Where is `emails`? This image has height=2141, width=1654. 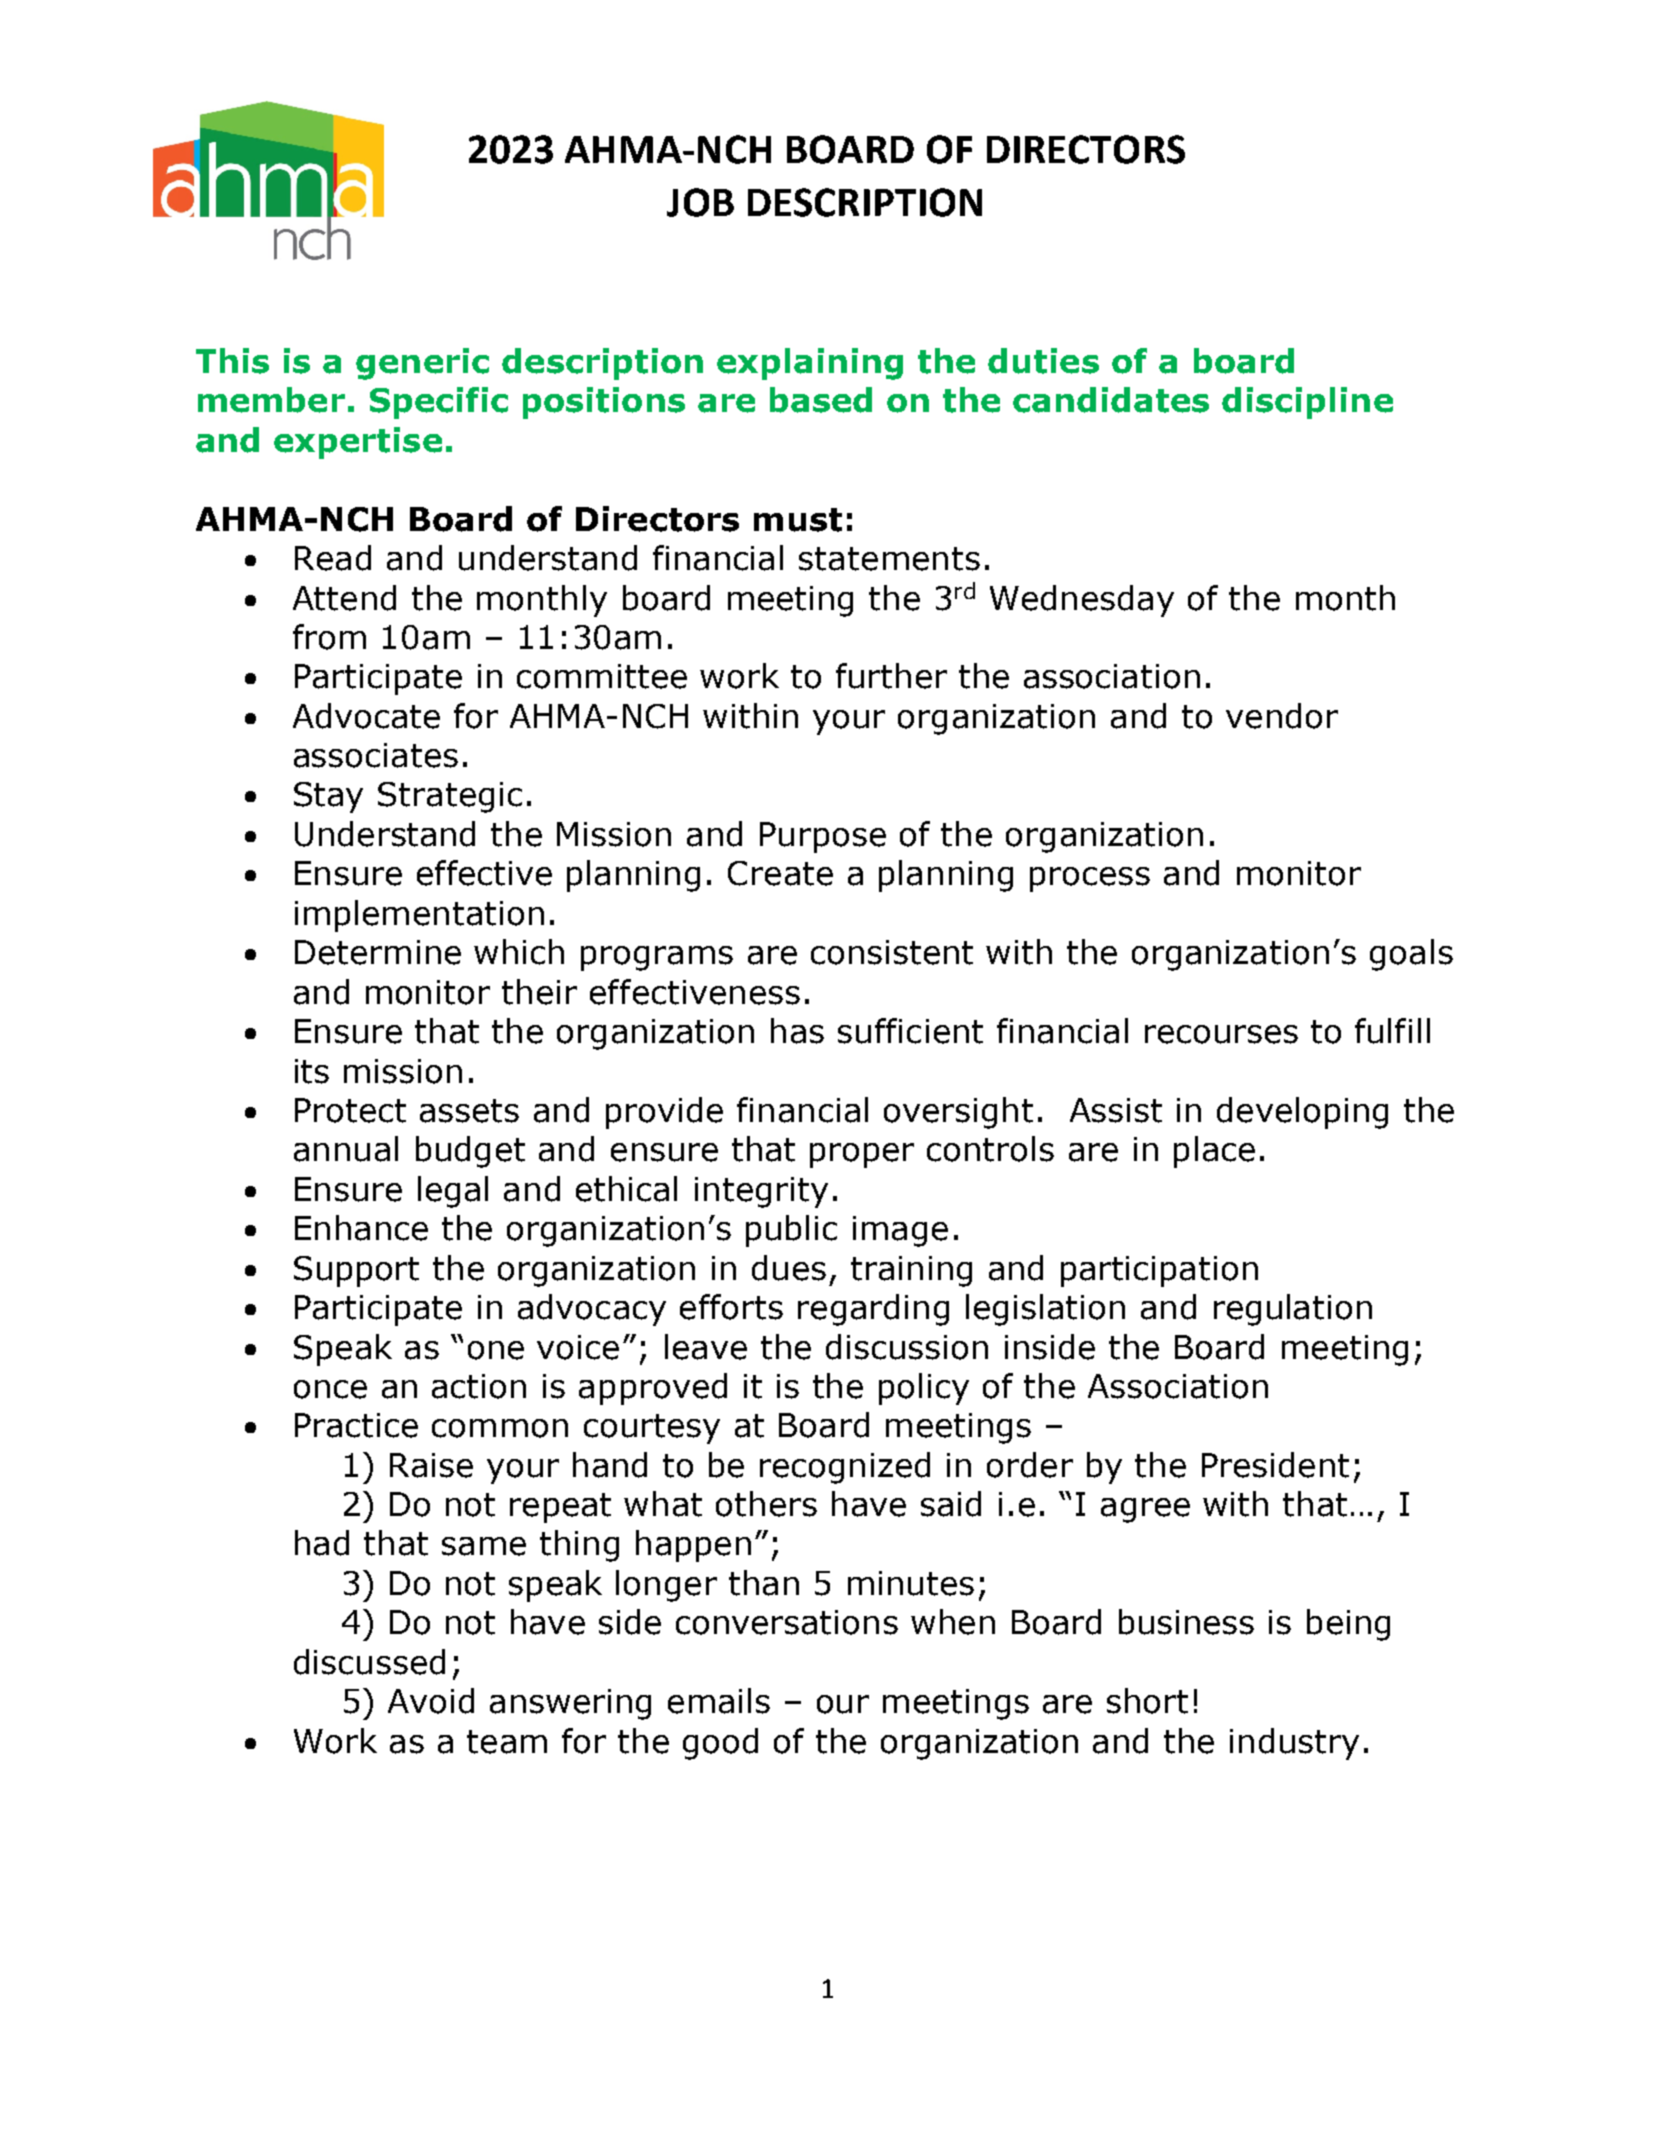 emails is located at coordinates (719, 1701).
